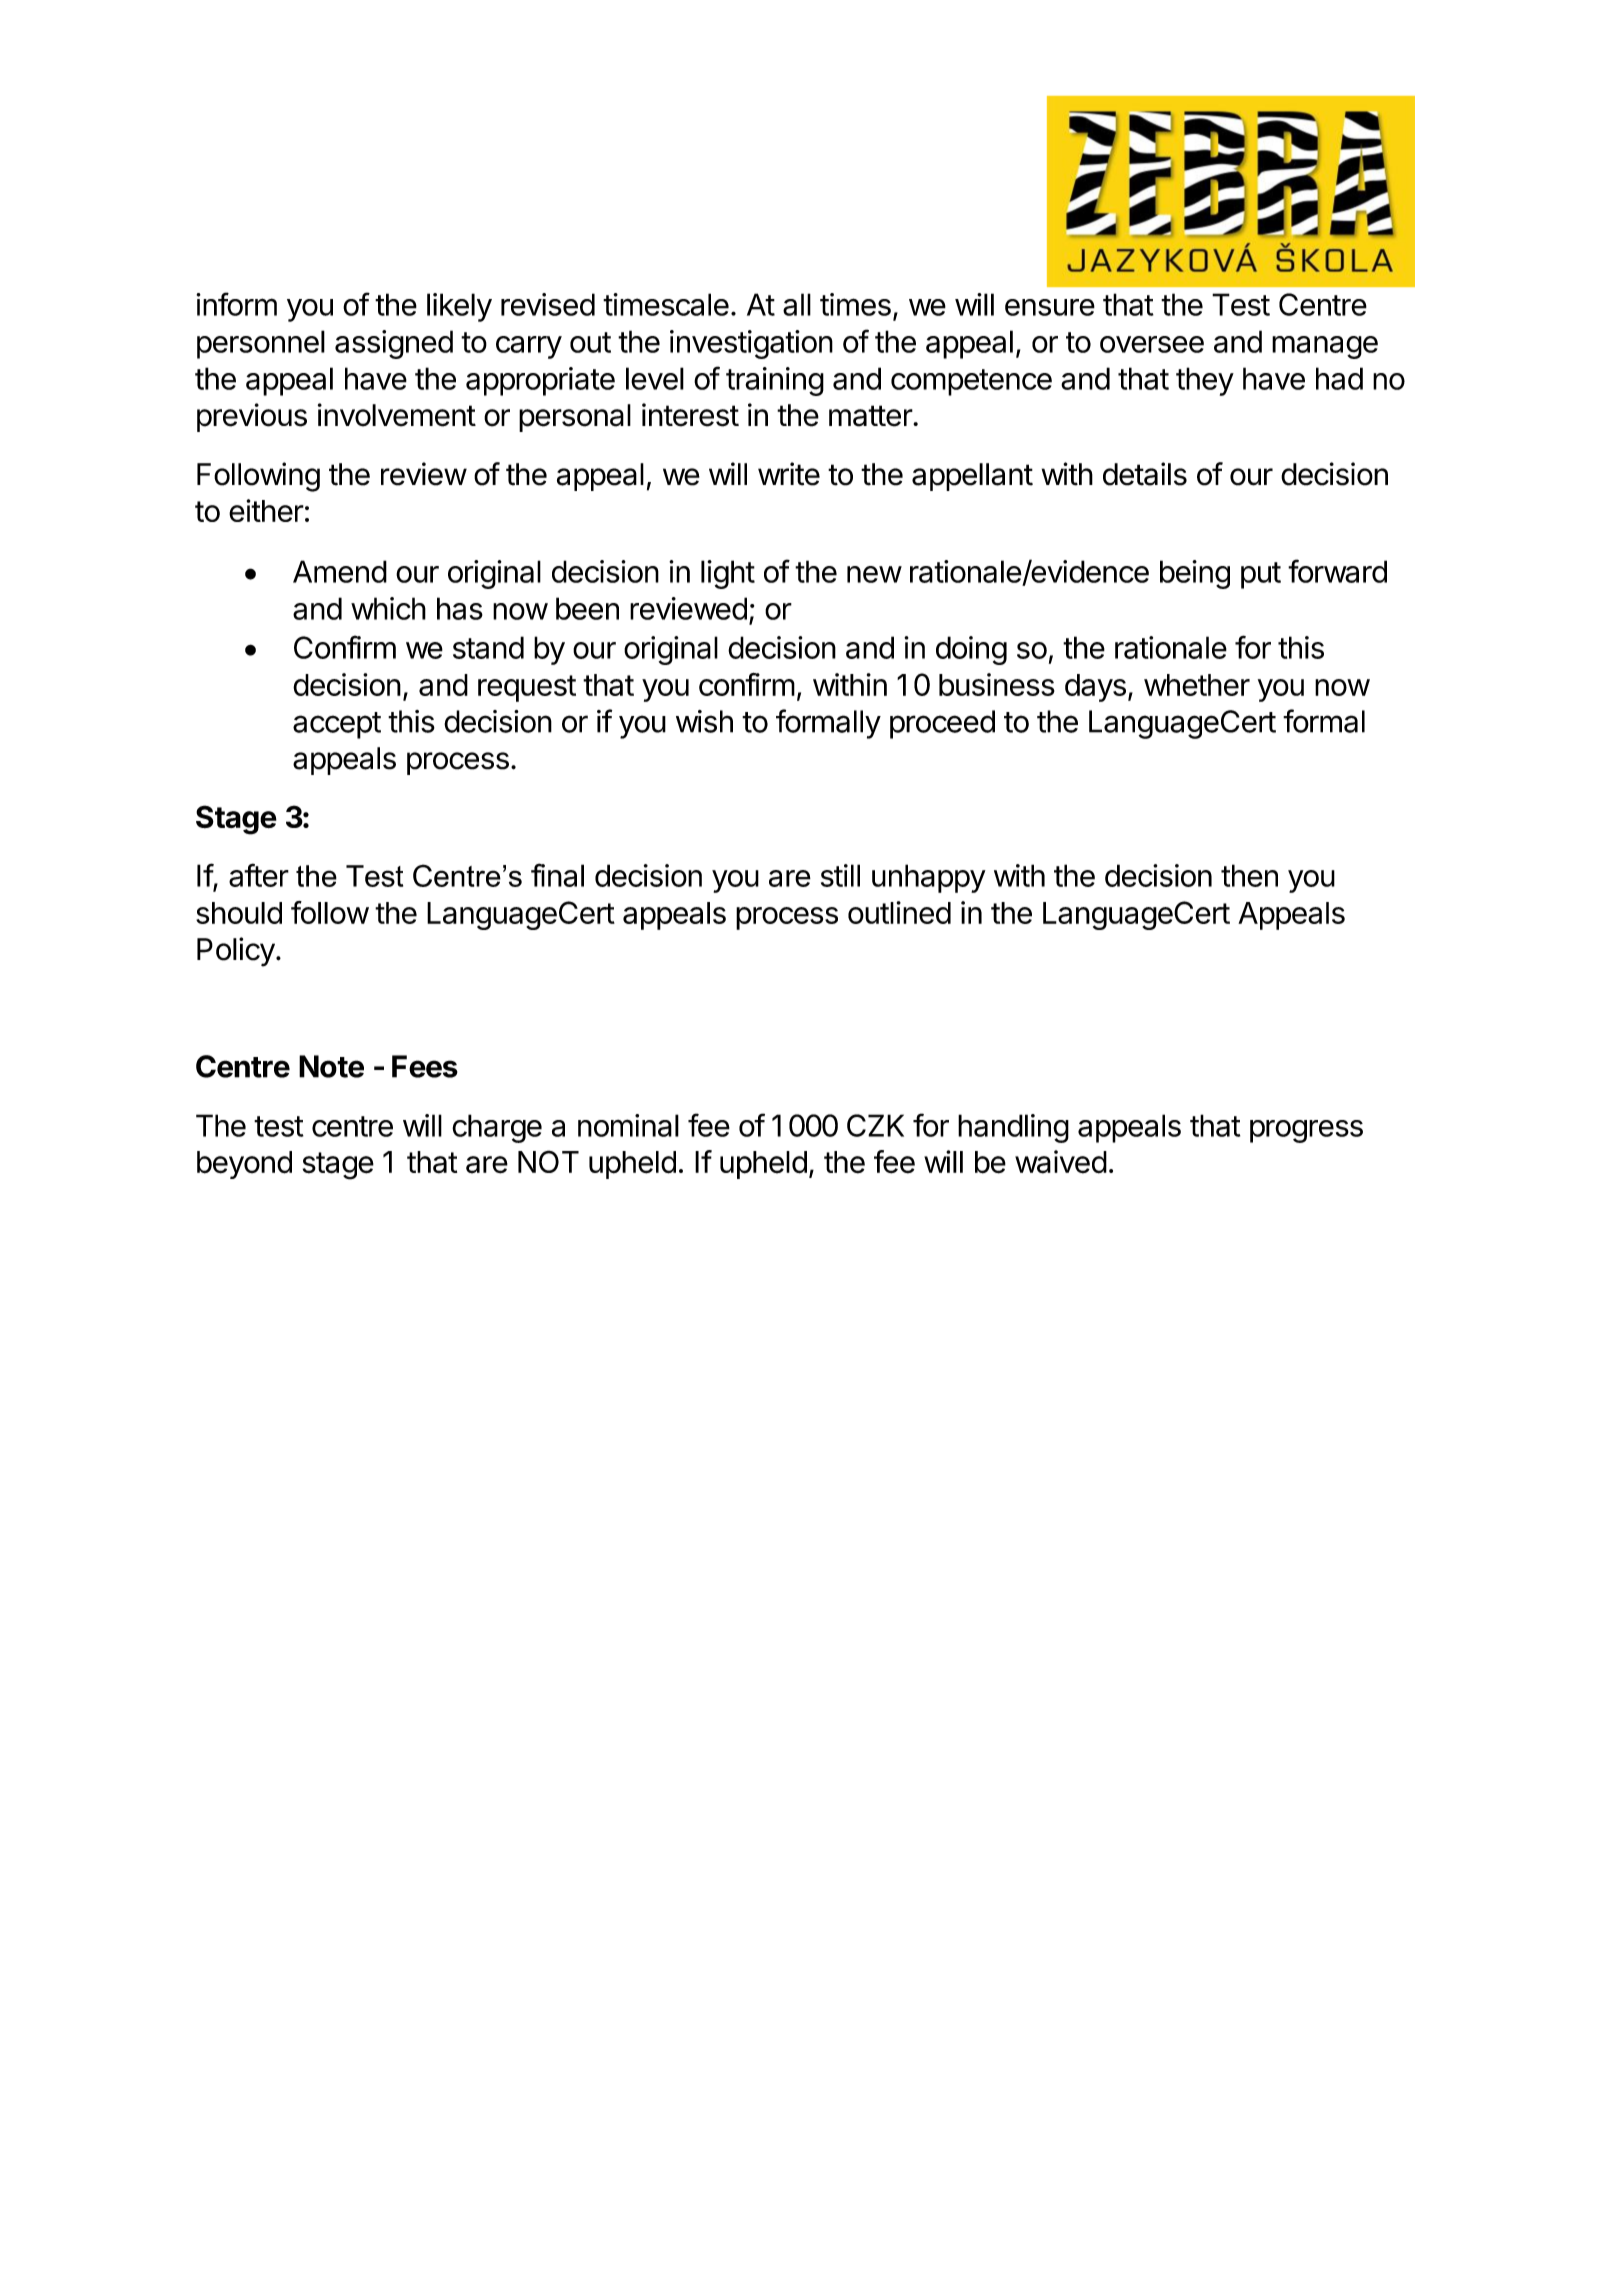 The height and width of the document is (2279, 1611). What do you see at coordinates (497, 1128) in the document?
I see `charge` at bounding box center [497, 1128].
